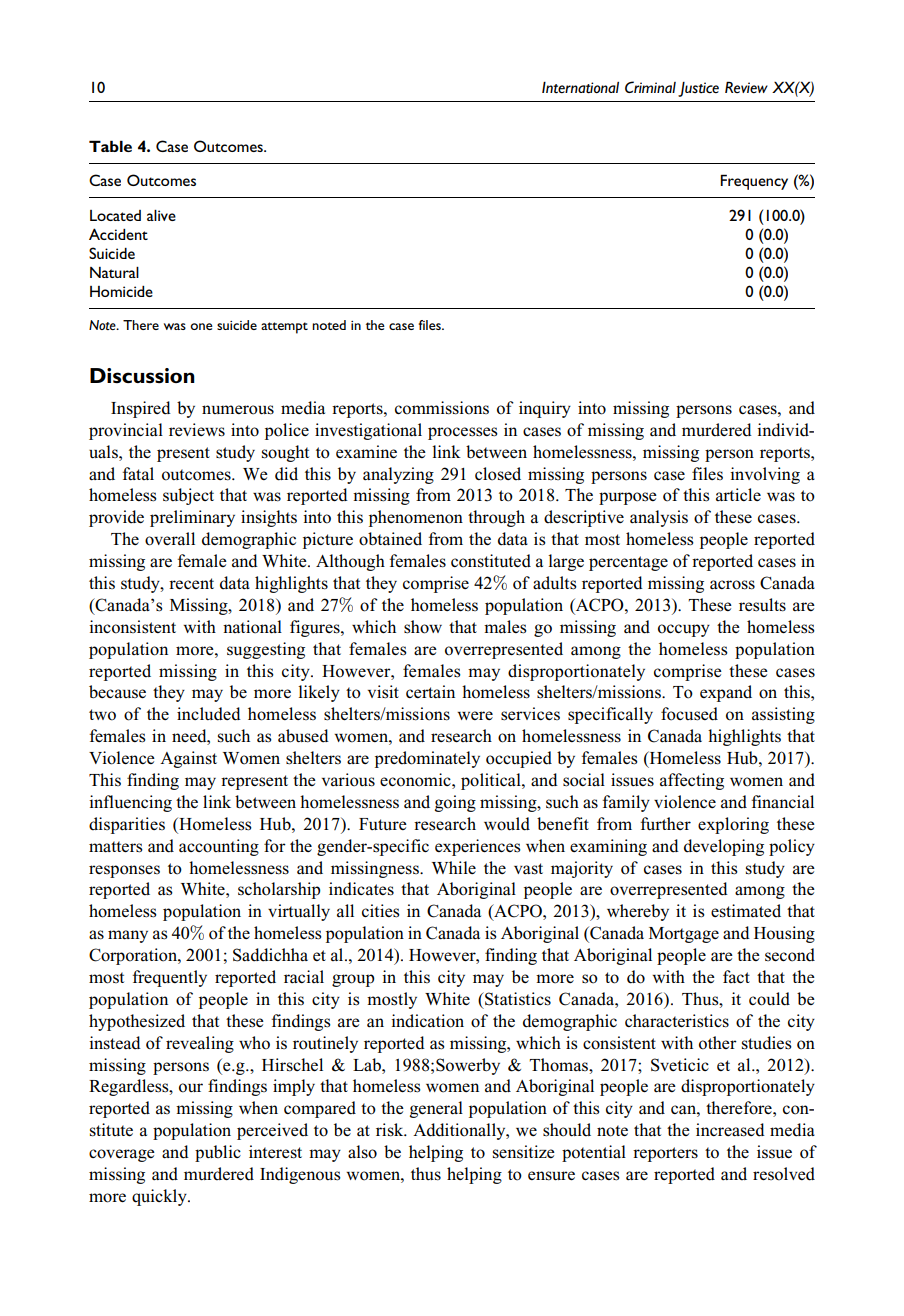  What do you see at coordinates (650, 87) in the screenshot?
I see `Criminal` at bounding box center [650, 87].
